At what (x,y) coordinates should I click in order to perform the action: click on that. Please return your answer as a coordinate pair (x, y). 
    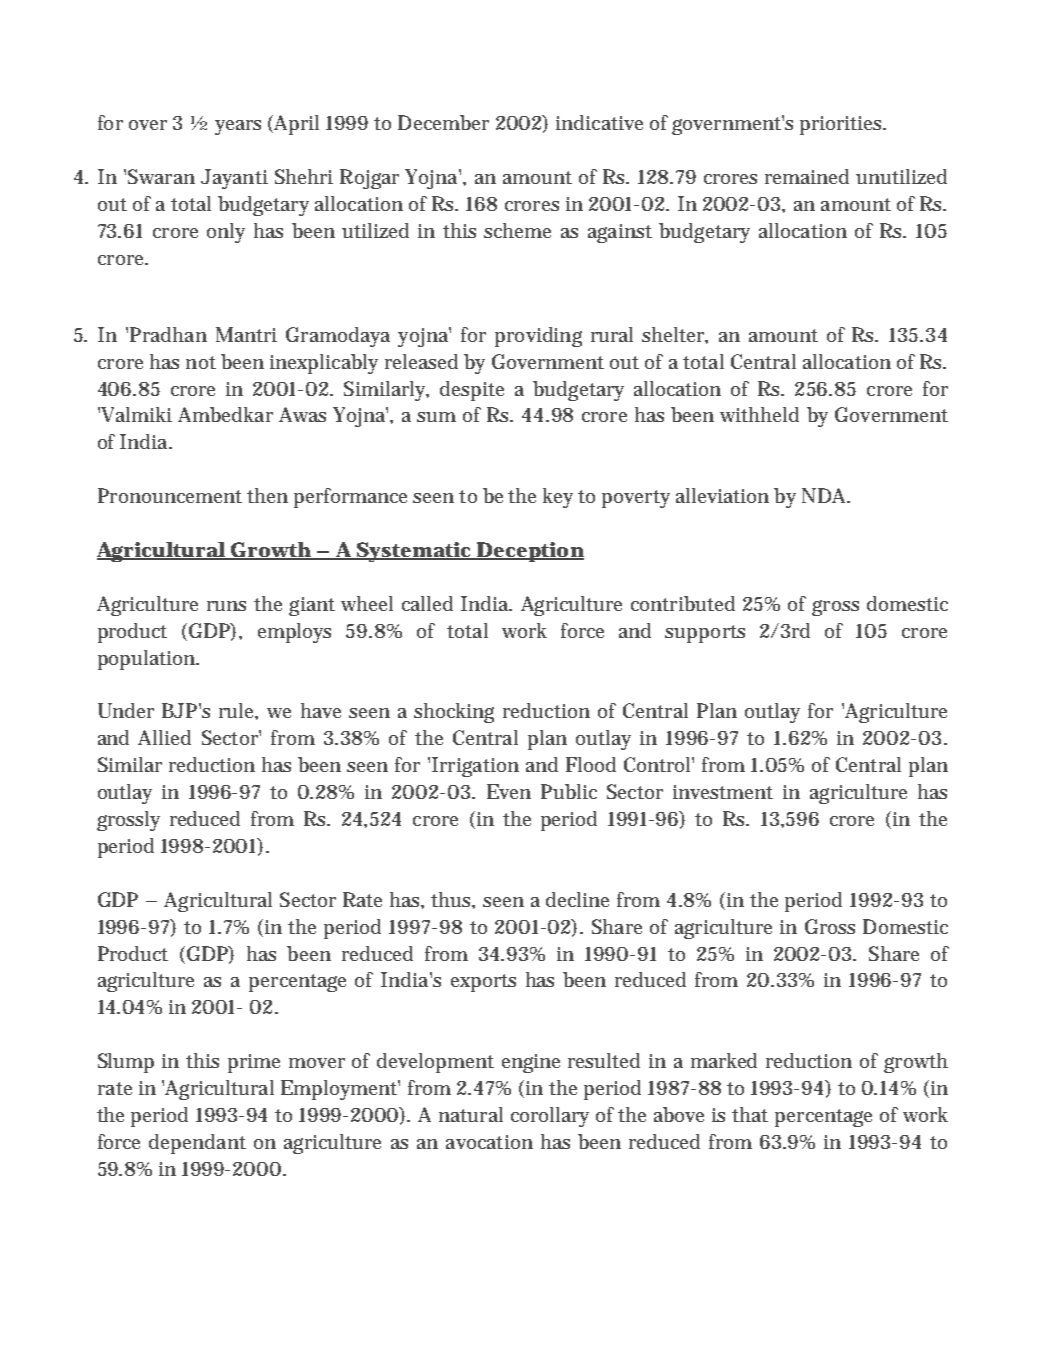
    Looking at the image, I should click on (750, 1114).
